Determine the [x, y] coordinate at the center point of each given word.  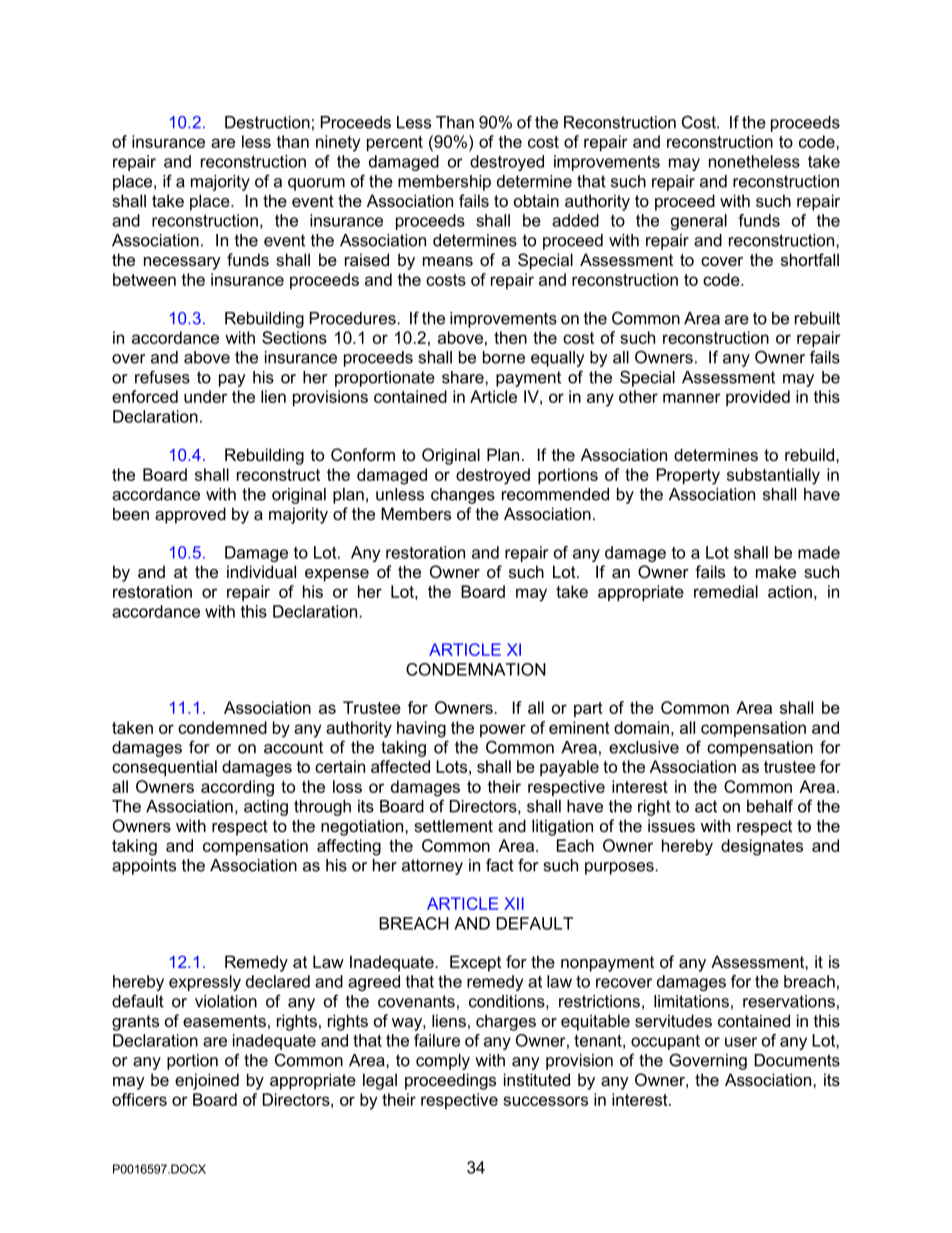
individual [261, 571]
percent [395, 143]
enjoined [207, 1081]
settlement [453, 825]
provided [758, 398]
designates [762, 847]
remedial [726, 591]
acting [266, 808]
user [741, 1042]
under [205, 396]
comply [443, 1062]
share [464, 377]
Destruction [267, 122]
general [699, 222]
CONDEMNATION [476, 669]
